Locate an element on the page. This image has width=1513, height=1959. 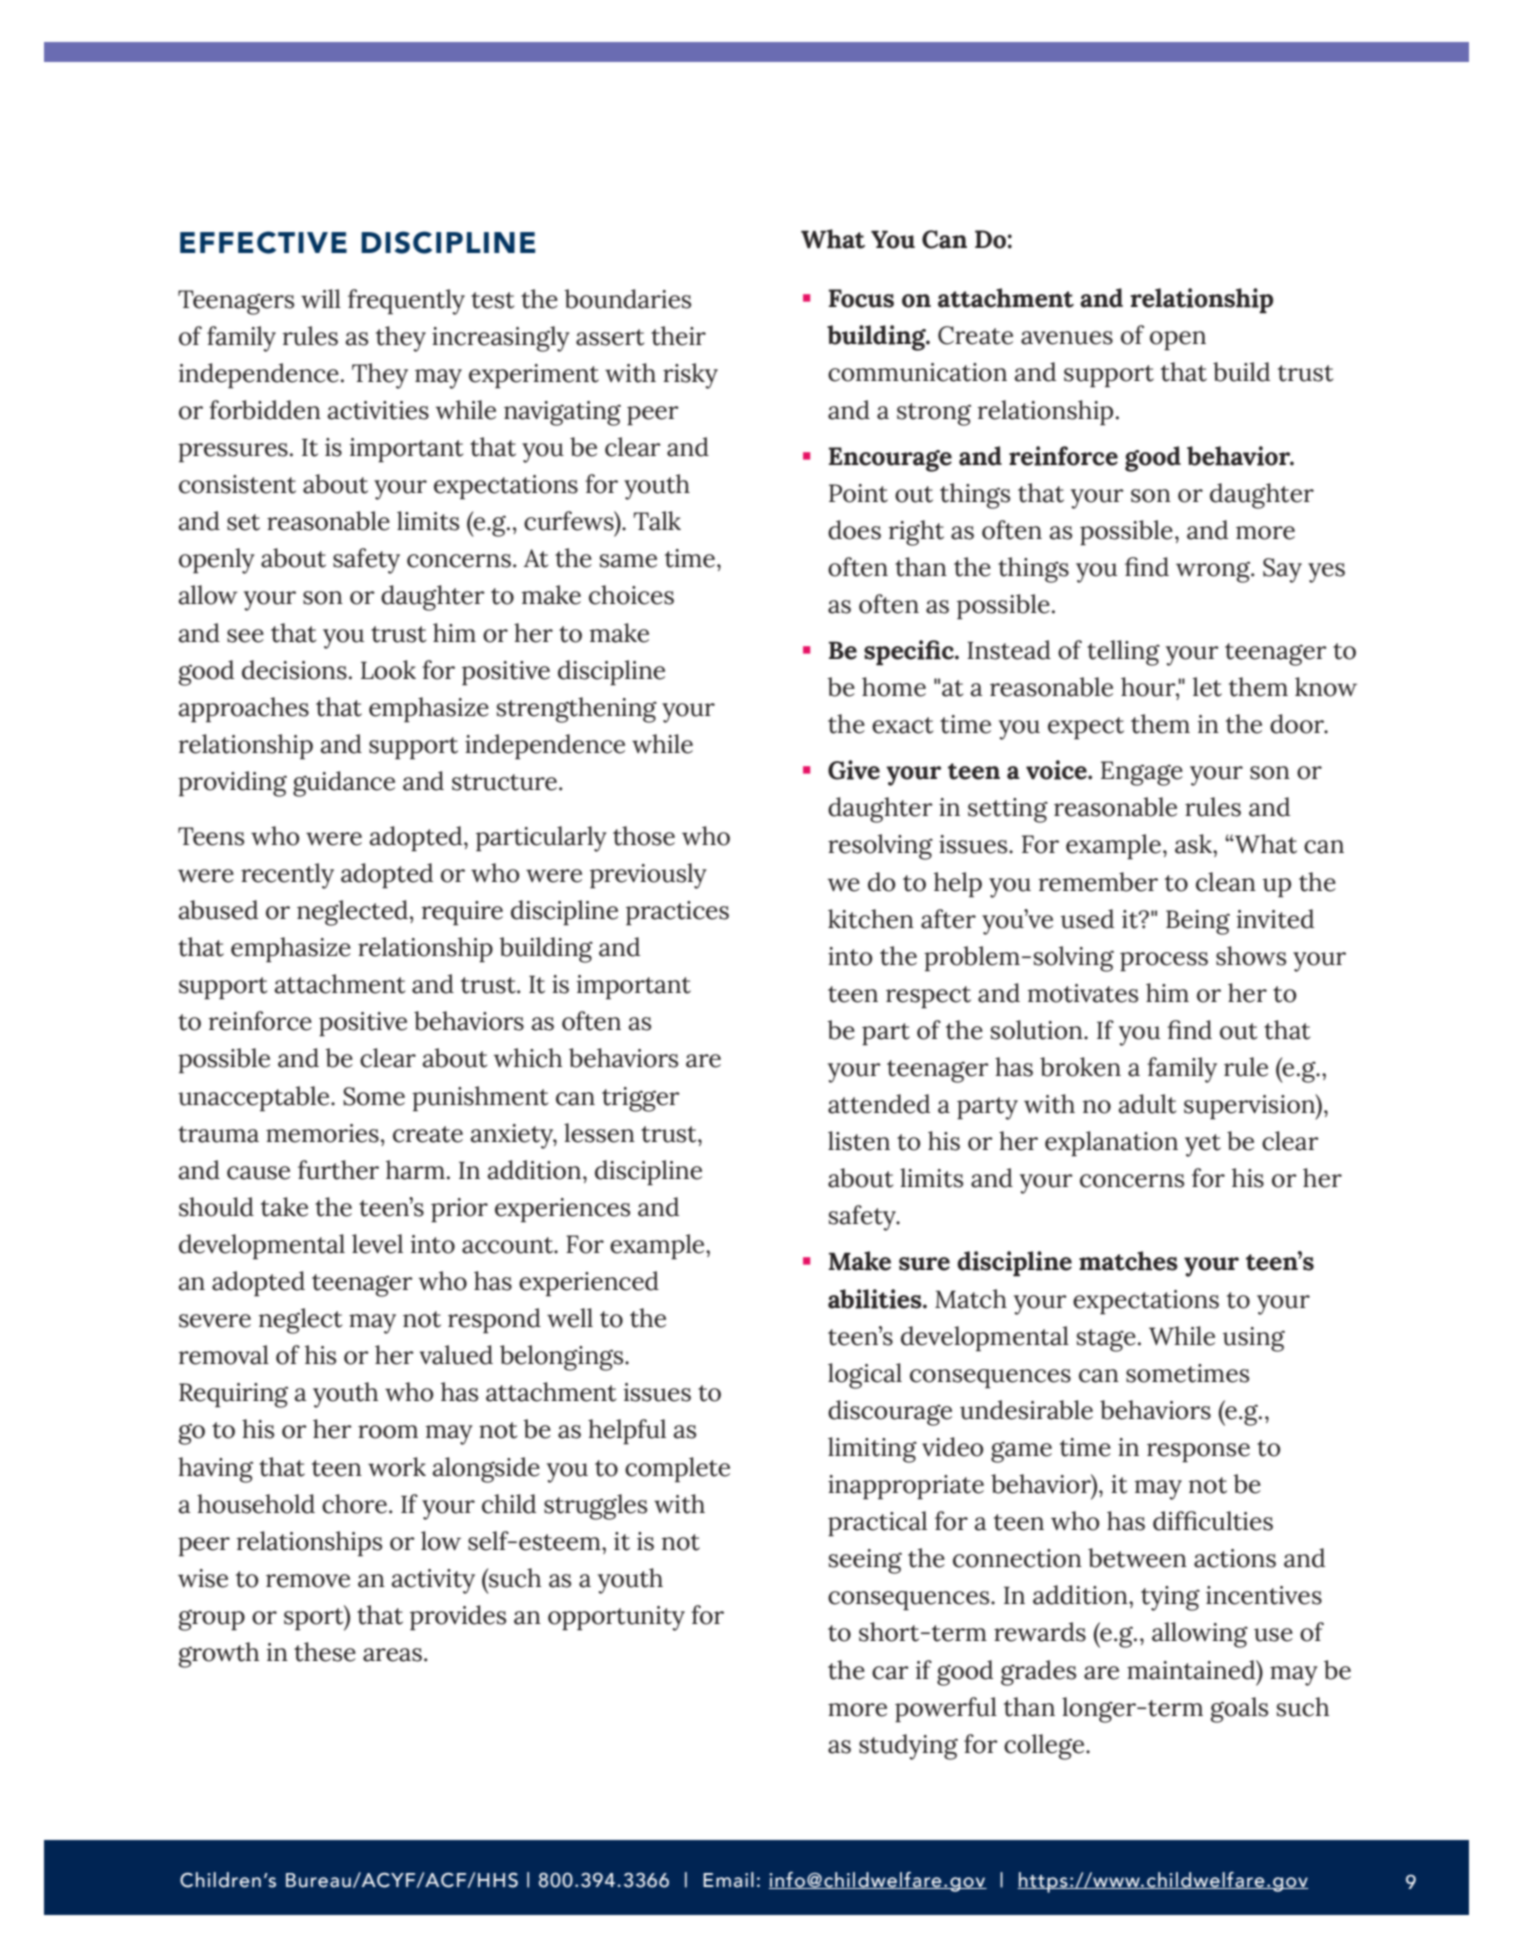
attended is located at coordinates (879, 1104).
